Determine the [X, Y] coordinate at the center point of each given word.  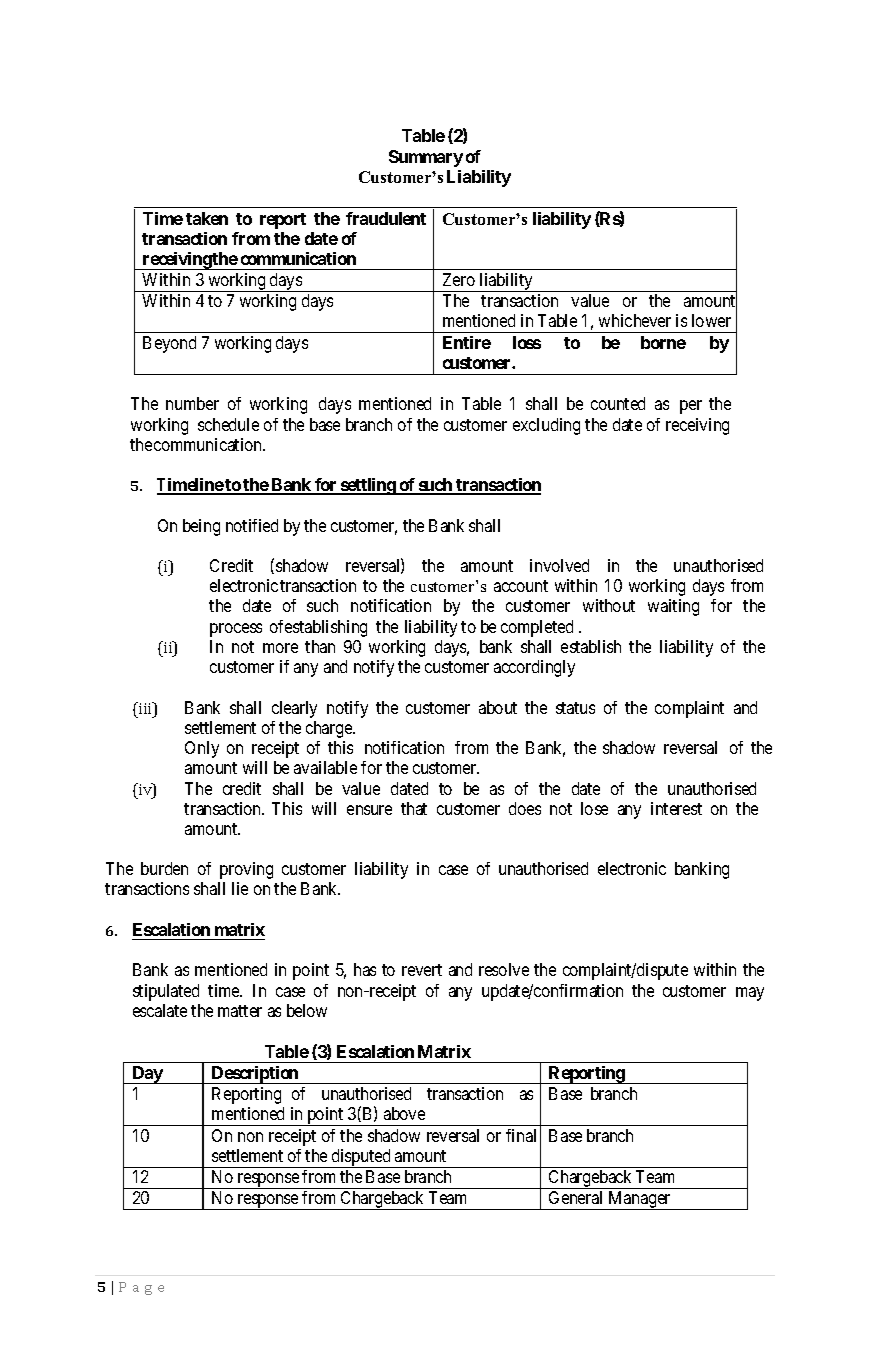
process [236, 630]
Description [255, 1075]
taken [207, 218]
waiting [673, 607]
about [498, 707]
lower [711, 320]
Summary [426, 158]
